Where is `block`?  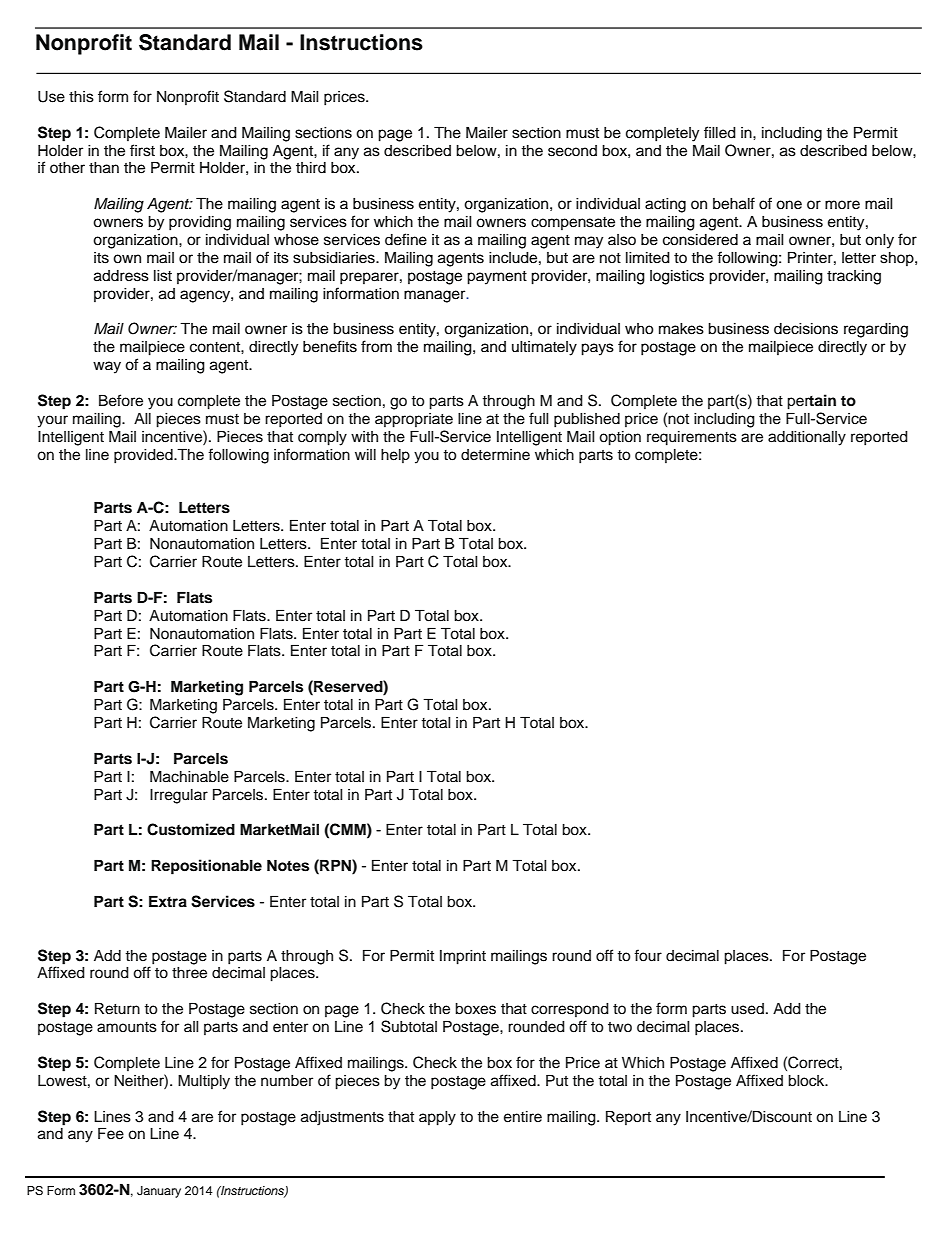 block is located at coordinates (807, 1081).
